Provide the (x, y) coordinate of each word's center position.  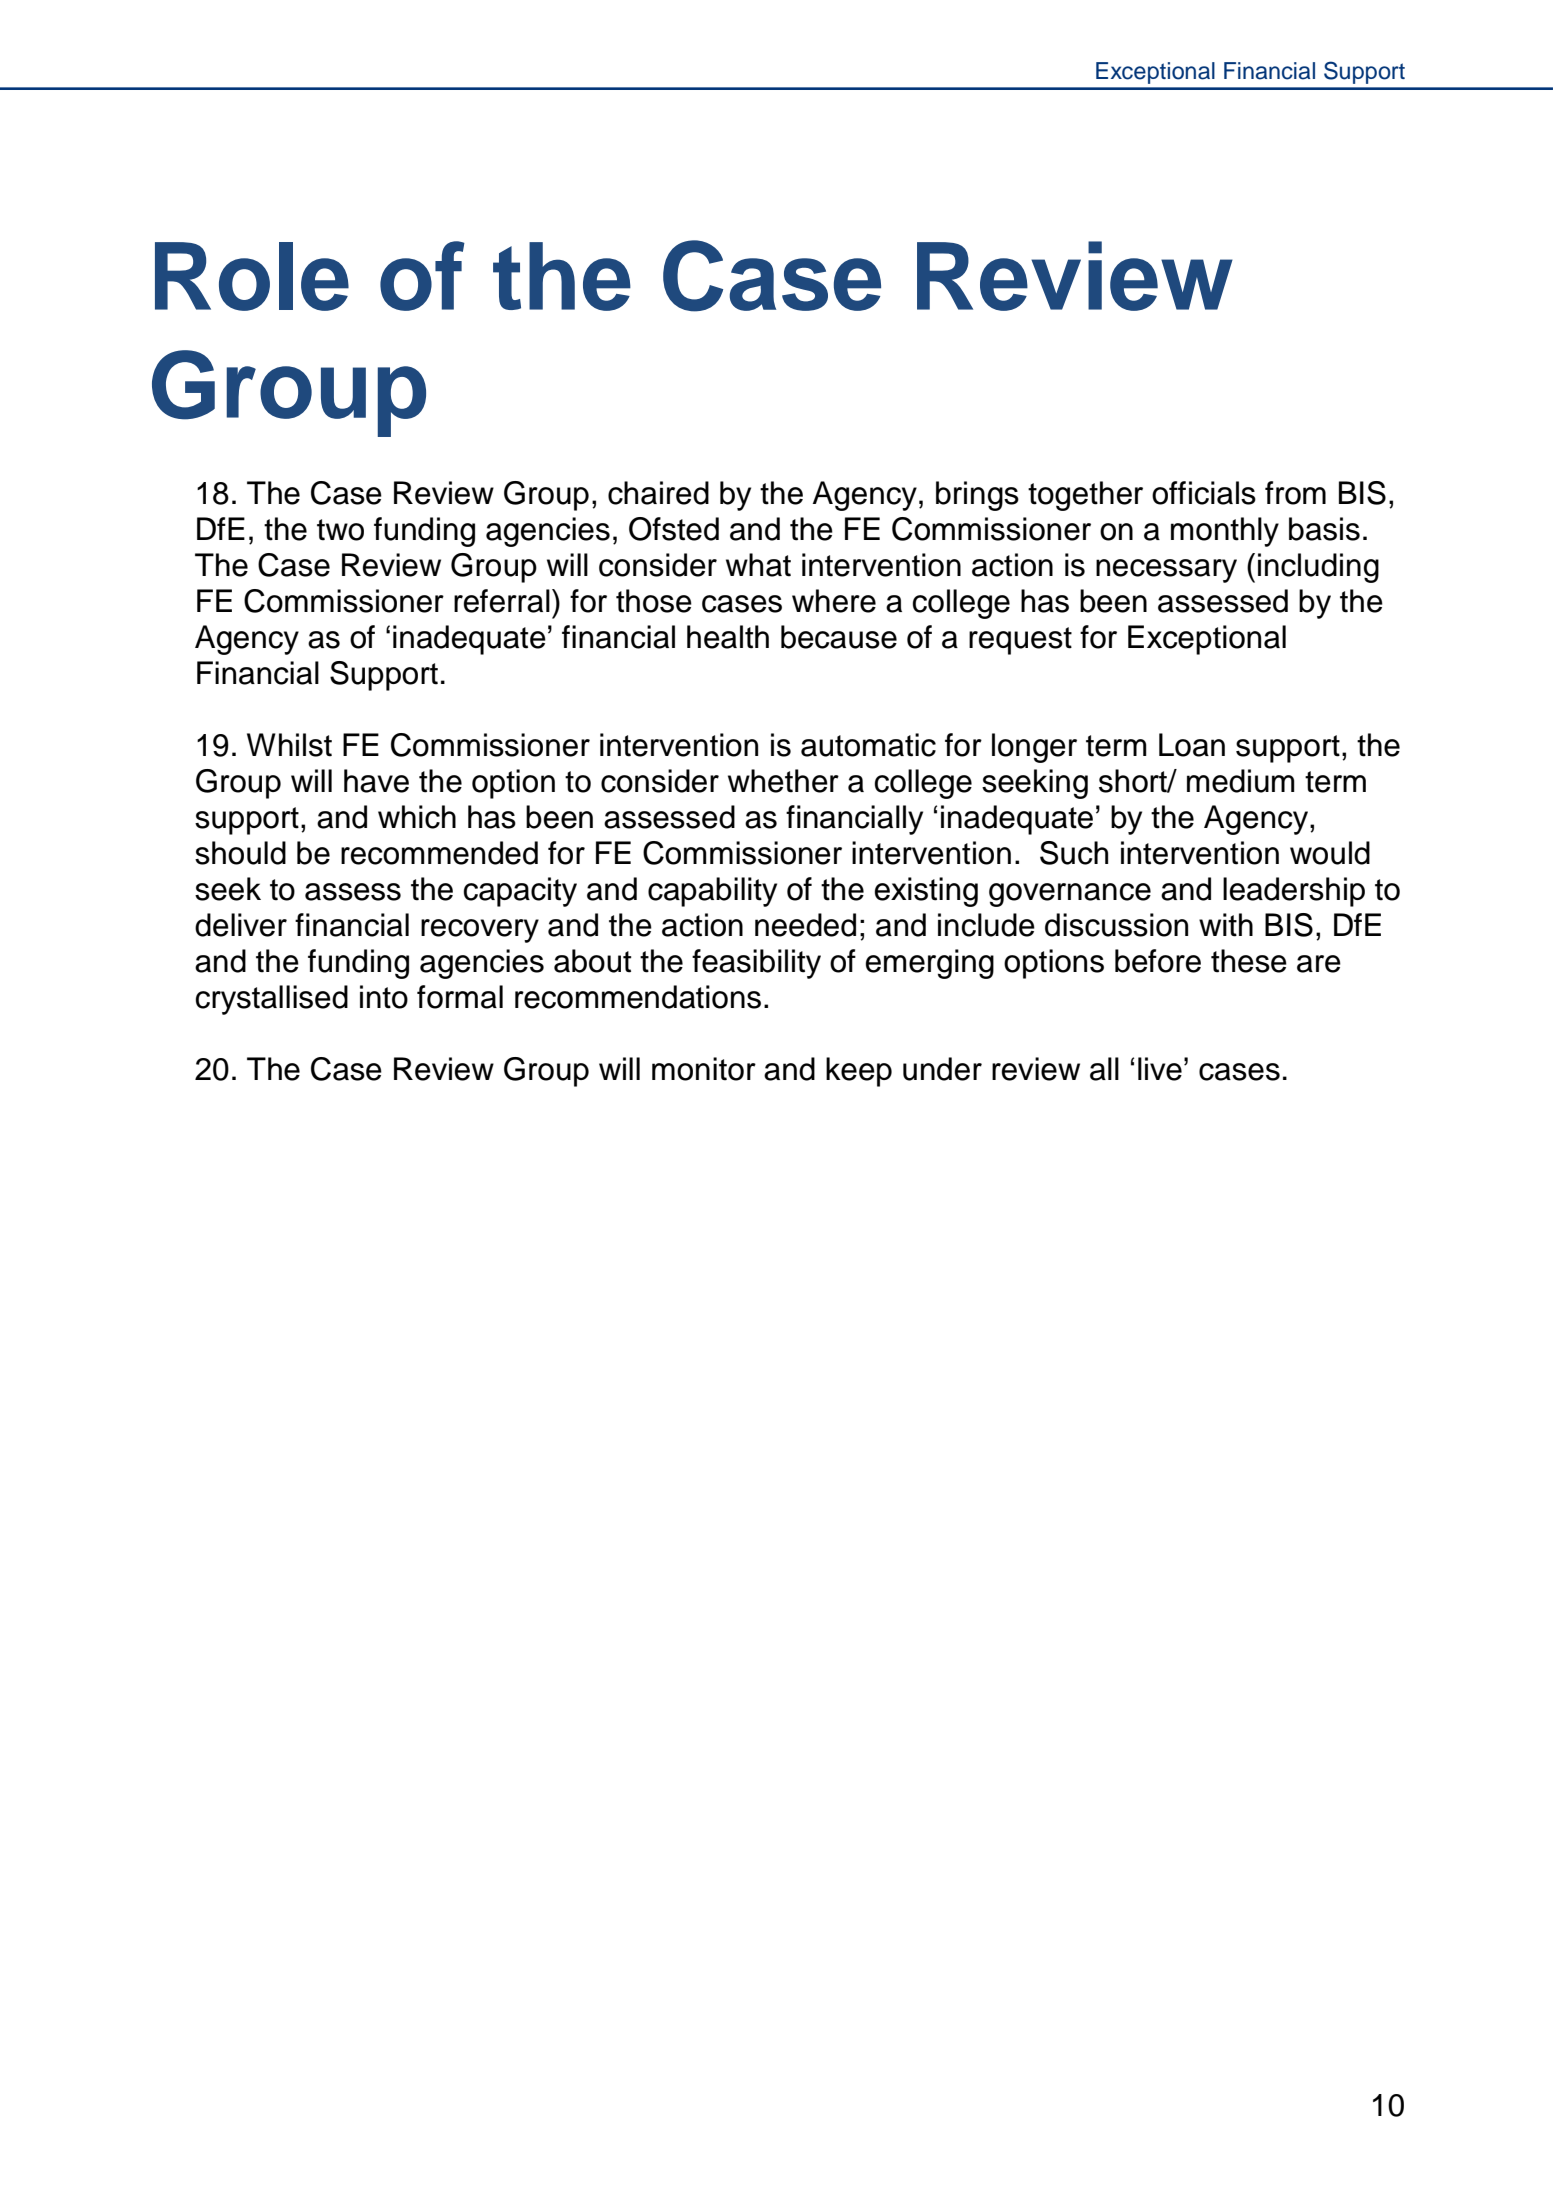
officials (1204, 493)
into (384, 997)
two (340, 530)
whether (783, 781)
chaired (658, 493)
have (376, 781)
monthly (1225, 532)
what (758, 565)
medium (1241, 781)
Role (252, 276)
